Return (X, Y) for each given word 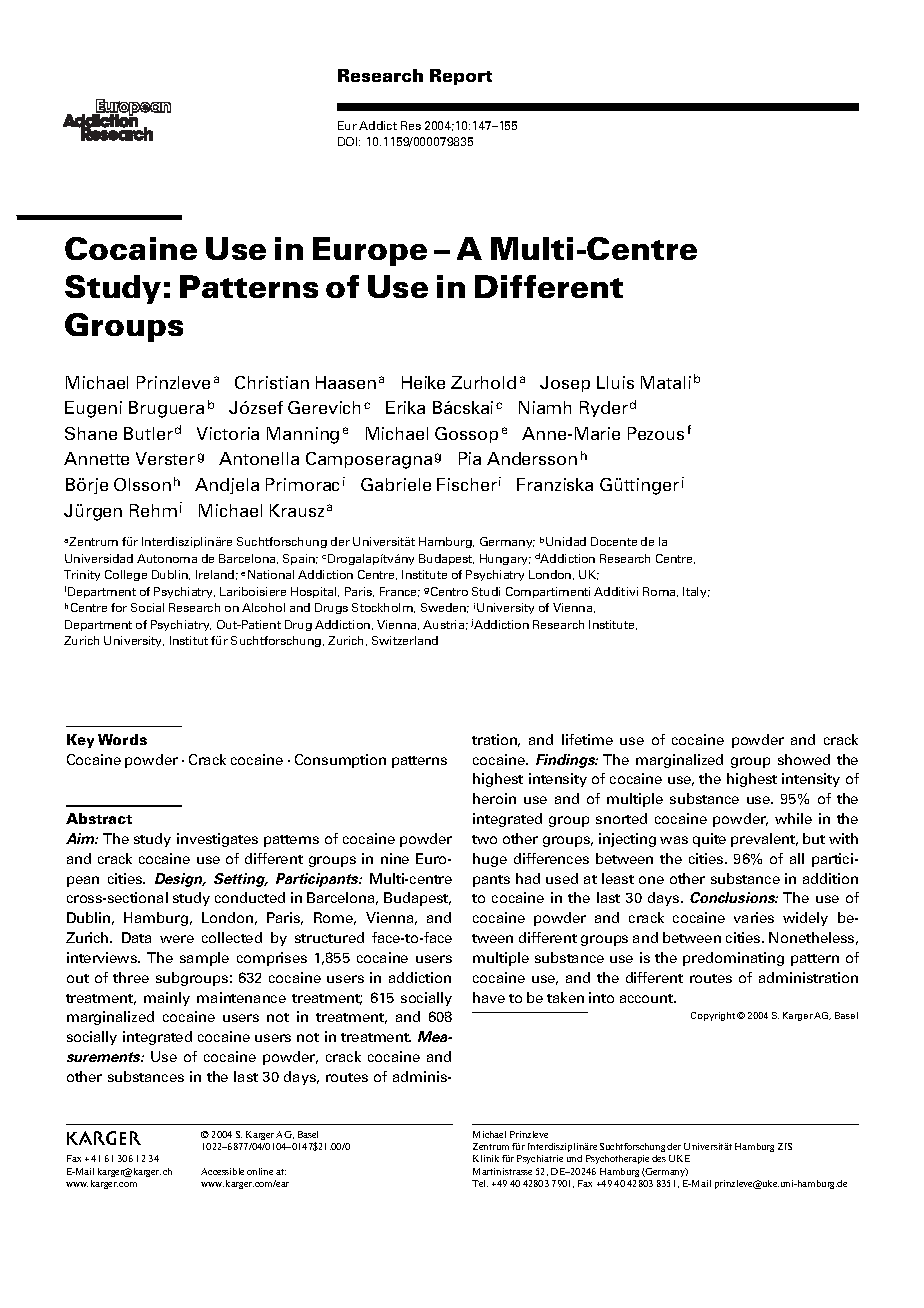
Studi (486, 591)
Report (461, 77)
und (574, 1158)
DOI (349, 141)
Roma (660, 592)
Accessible (222, 1171)
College (126, 575)
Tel (480, 1183)
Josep (565, 384)
